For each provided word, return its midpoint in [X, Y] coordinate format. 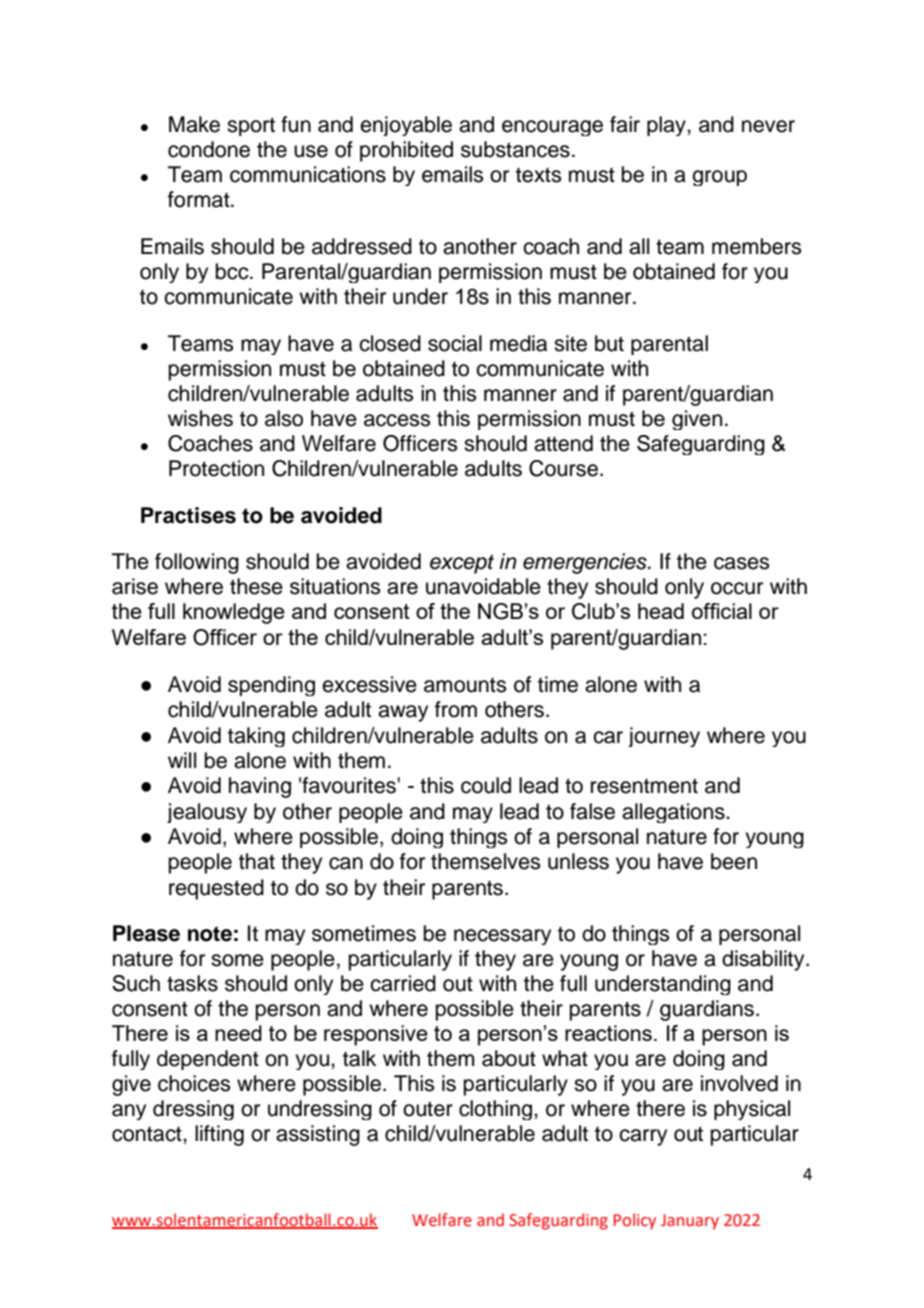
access [397, 420]
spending [271, 686]
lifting [219, 1135]
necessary [502, 937]
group [719, 178]
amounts [465, 685]
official [722, 611]
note [210, 934]
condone [209, 149]
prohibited [406, 151]
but [609, 343]
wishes [200, 418]
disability [764, 960]
